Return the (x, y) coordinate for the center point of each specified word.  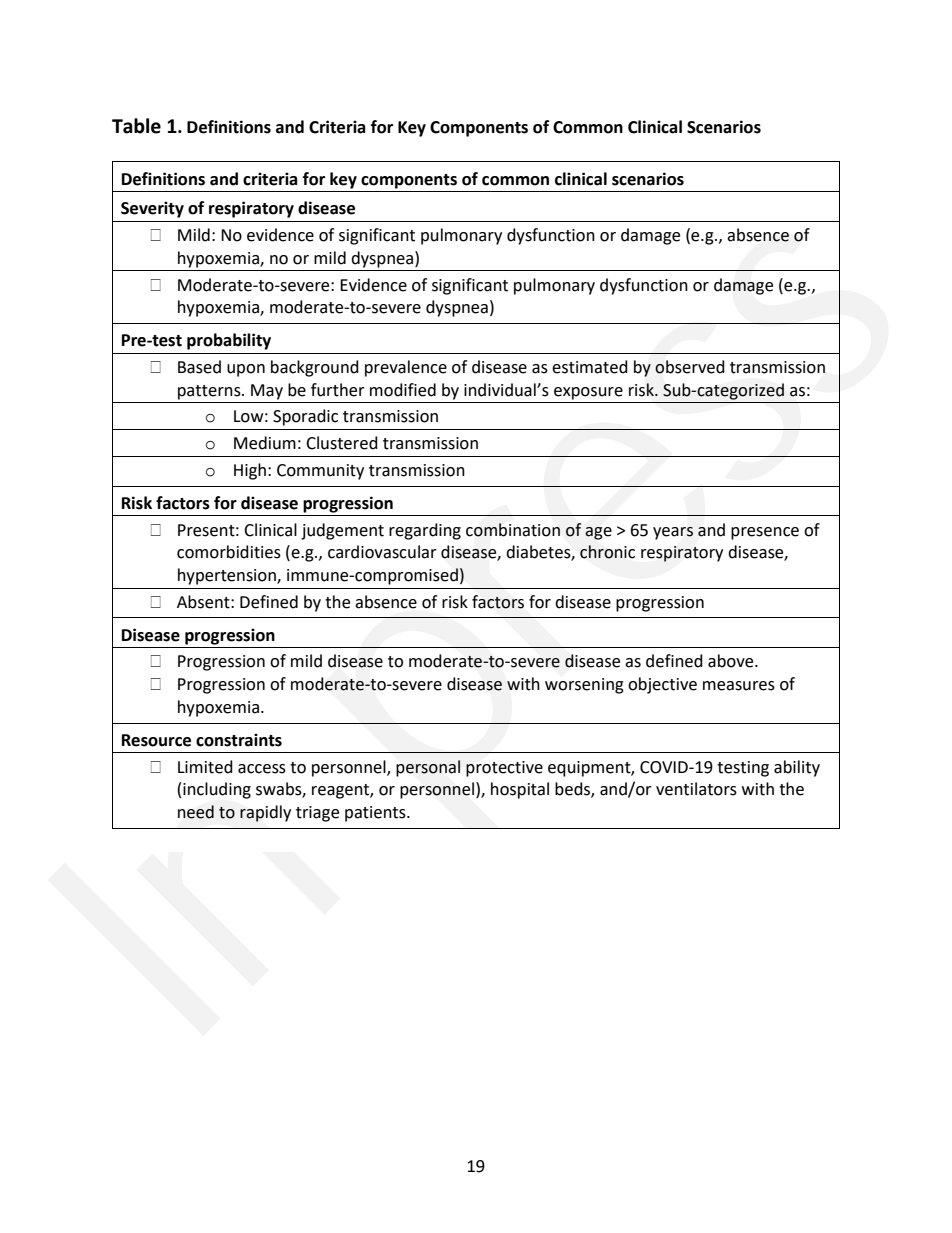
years (673, 533)
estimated (590, 367)
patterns (210, 392)
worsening (584, 686)
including (217, 790)
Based (199, 367)
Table (136, 126)
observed (690, 367)
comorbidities (229, 552)
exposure (588, 393)
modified (403, 390)
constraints (239, 740)
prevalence (406, 368)
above (732, 661)
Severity (152, 209)
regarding (425, 531)
